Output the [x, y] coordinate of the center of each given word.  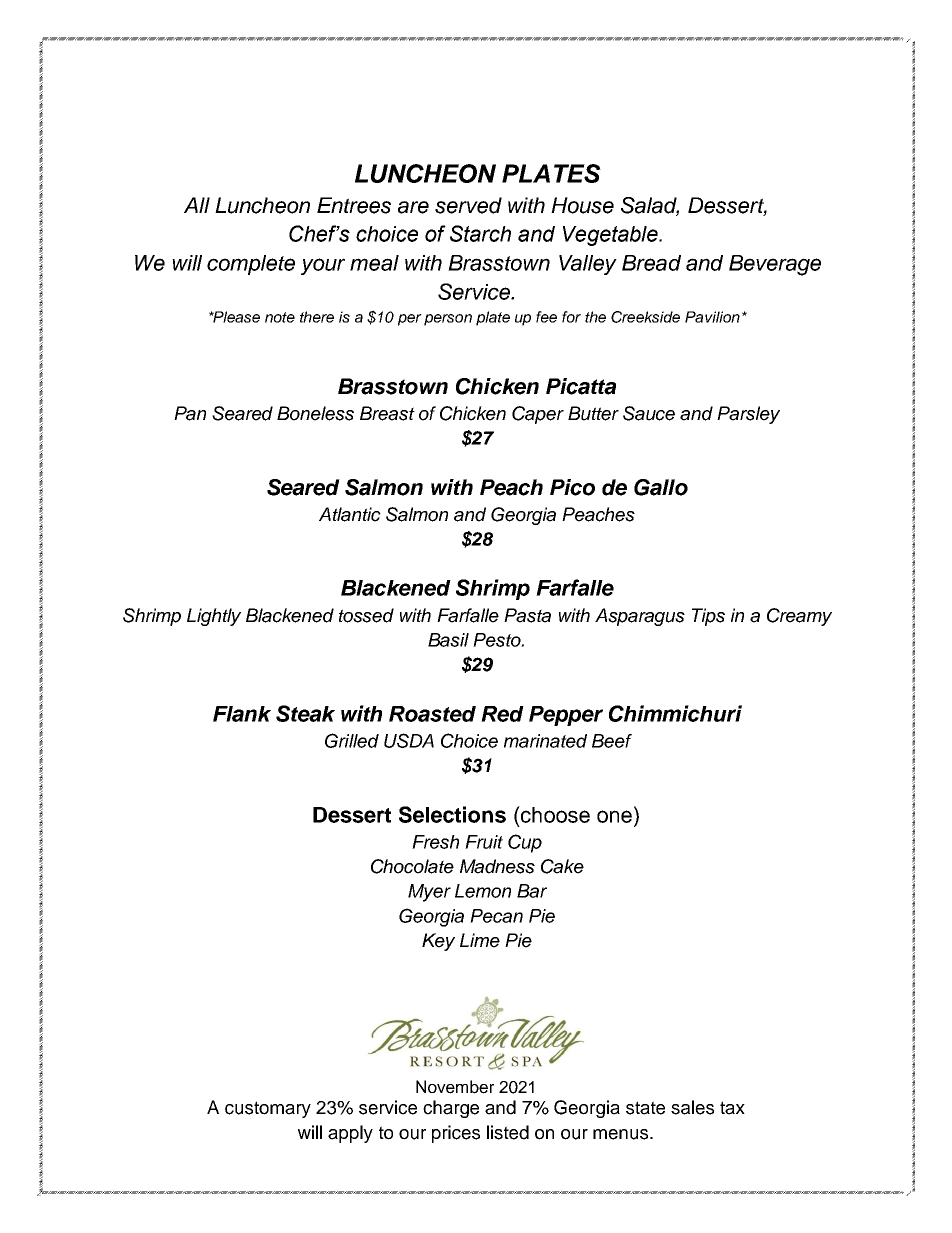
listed [508, 1132]
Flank [242, 714]
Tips [708, 617]
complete [251, 265]
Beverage [775, 265]
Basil [448, 640]
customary [268, 1109]
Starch [480, 233]
